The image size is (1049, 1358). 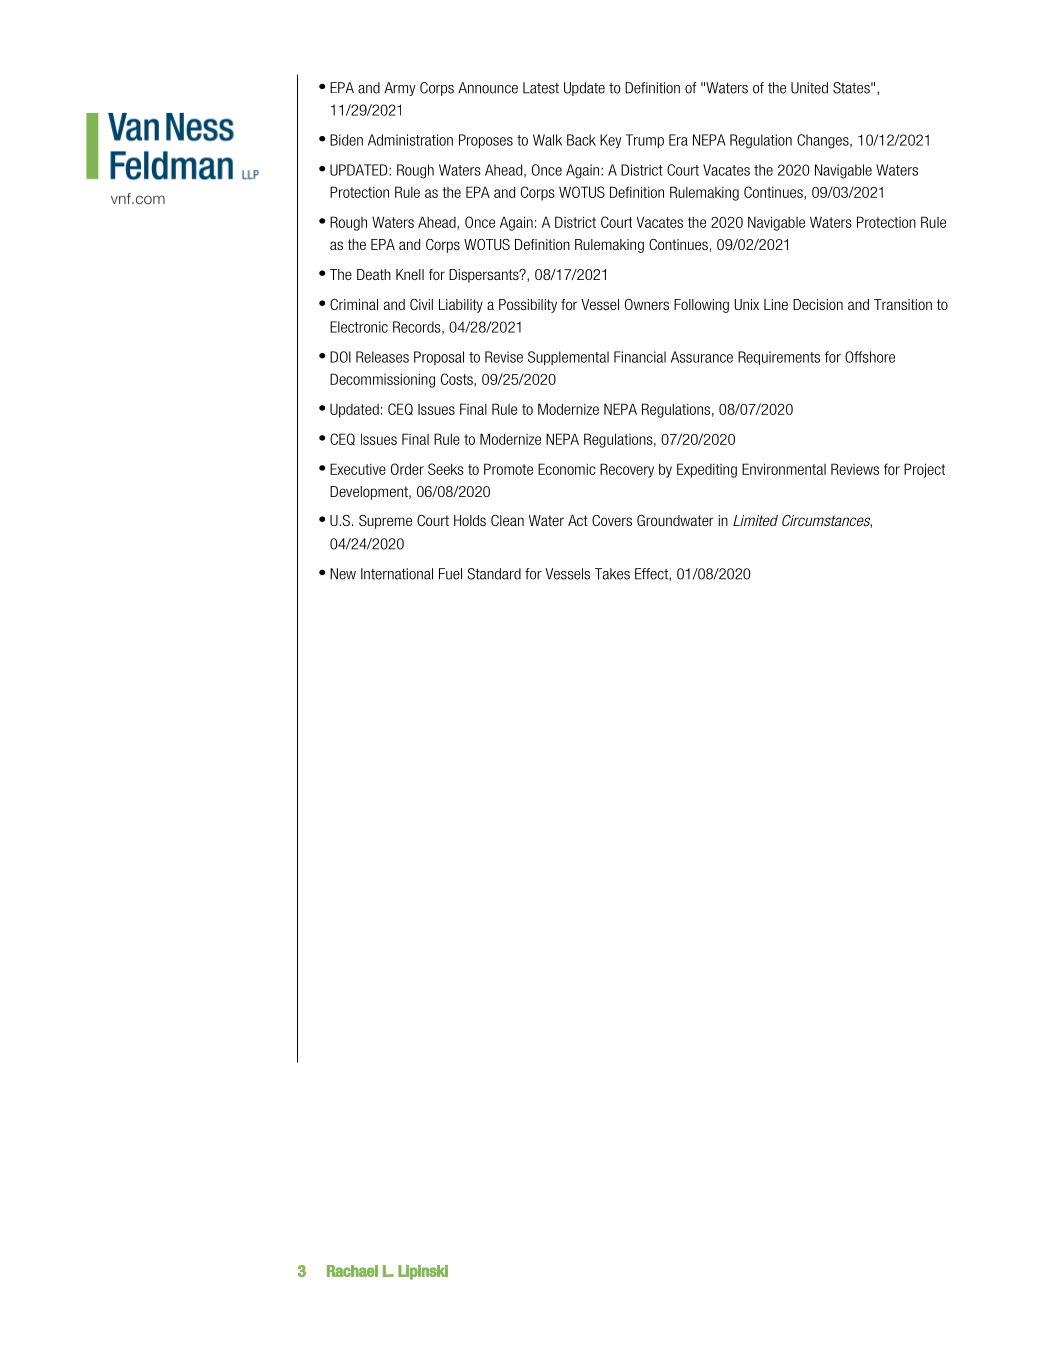 I want to click on Circumstances, so click(x=827, y=521).
